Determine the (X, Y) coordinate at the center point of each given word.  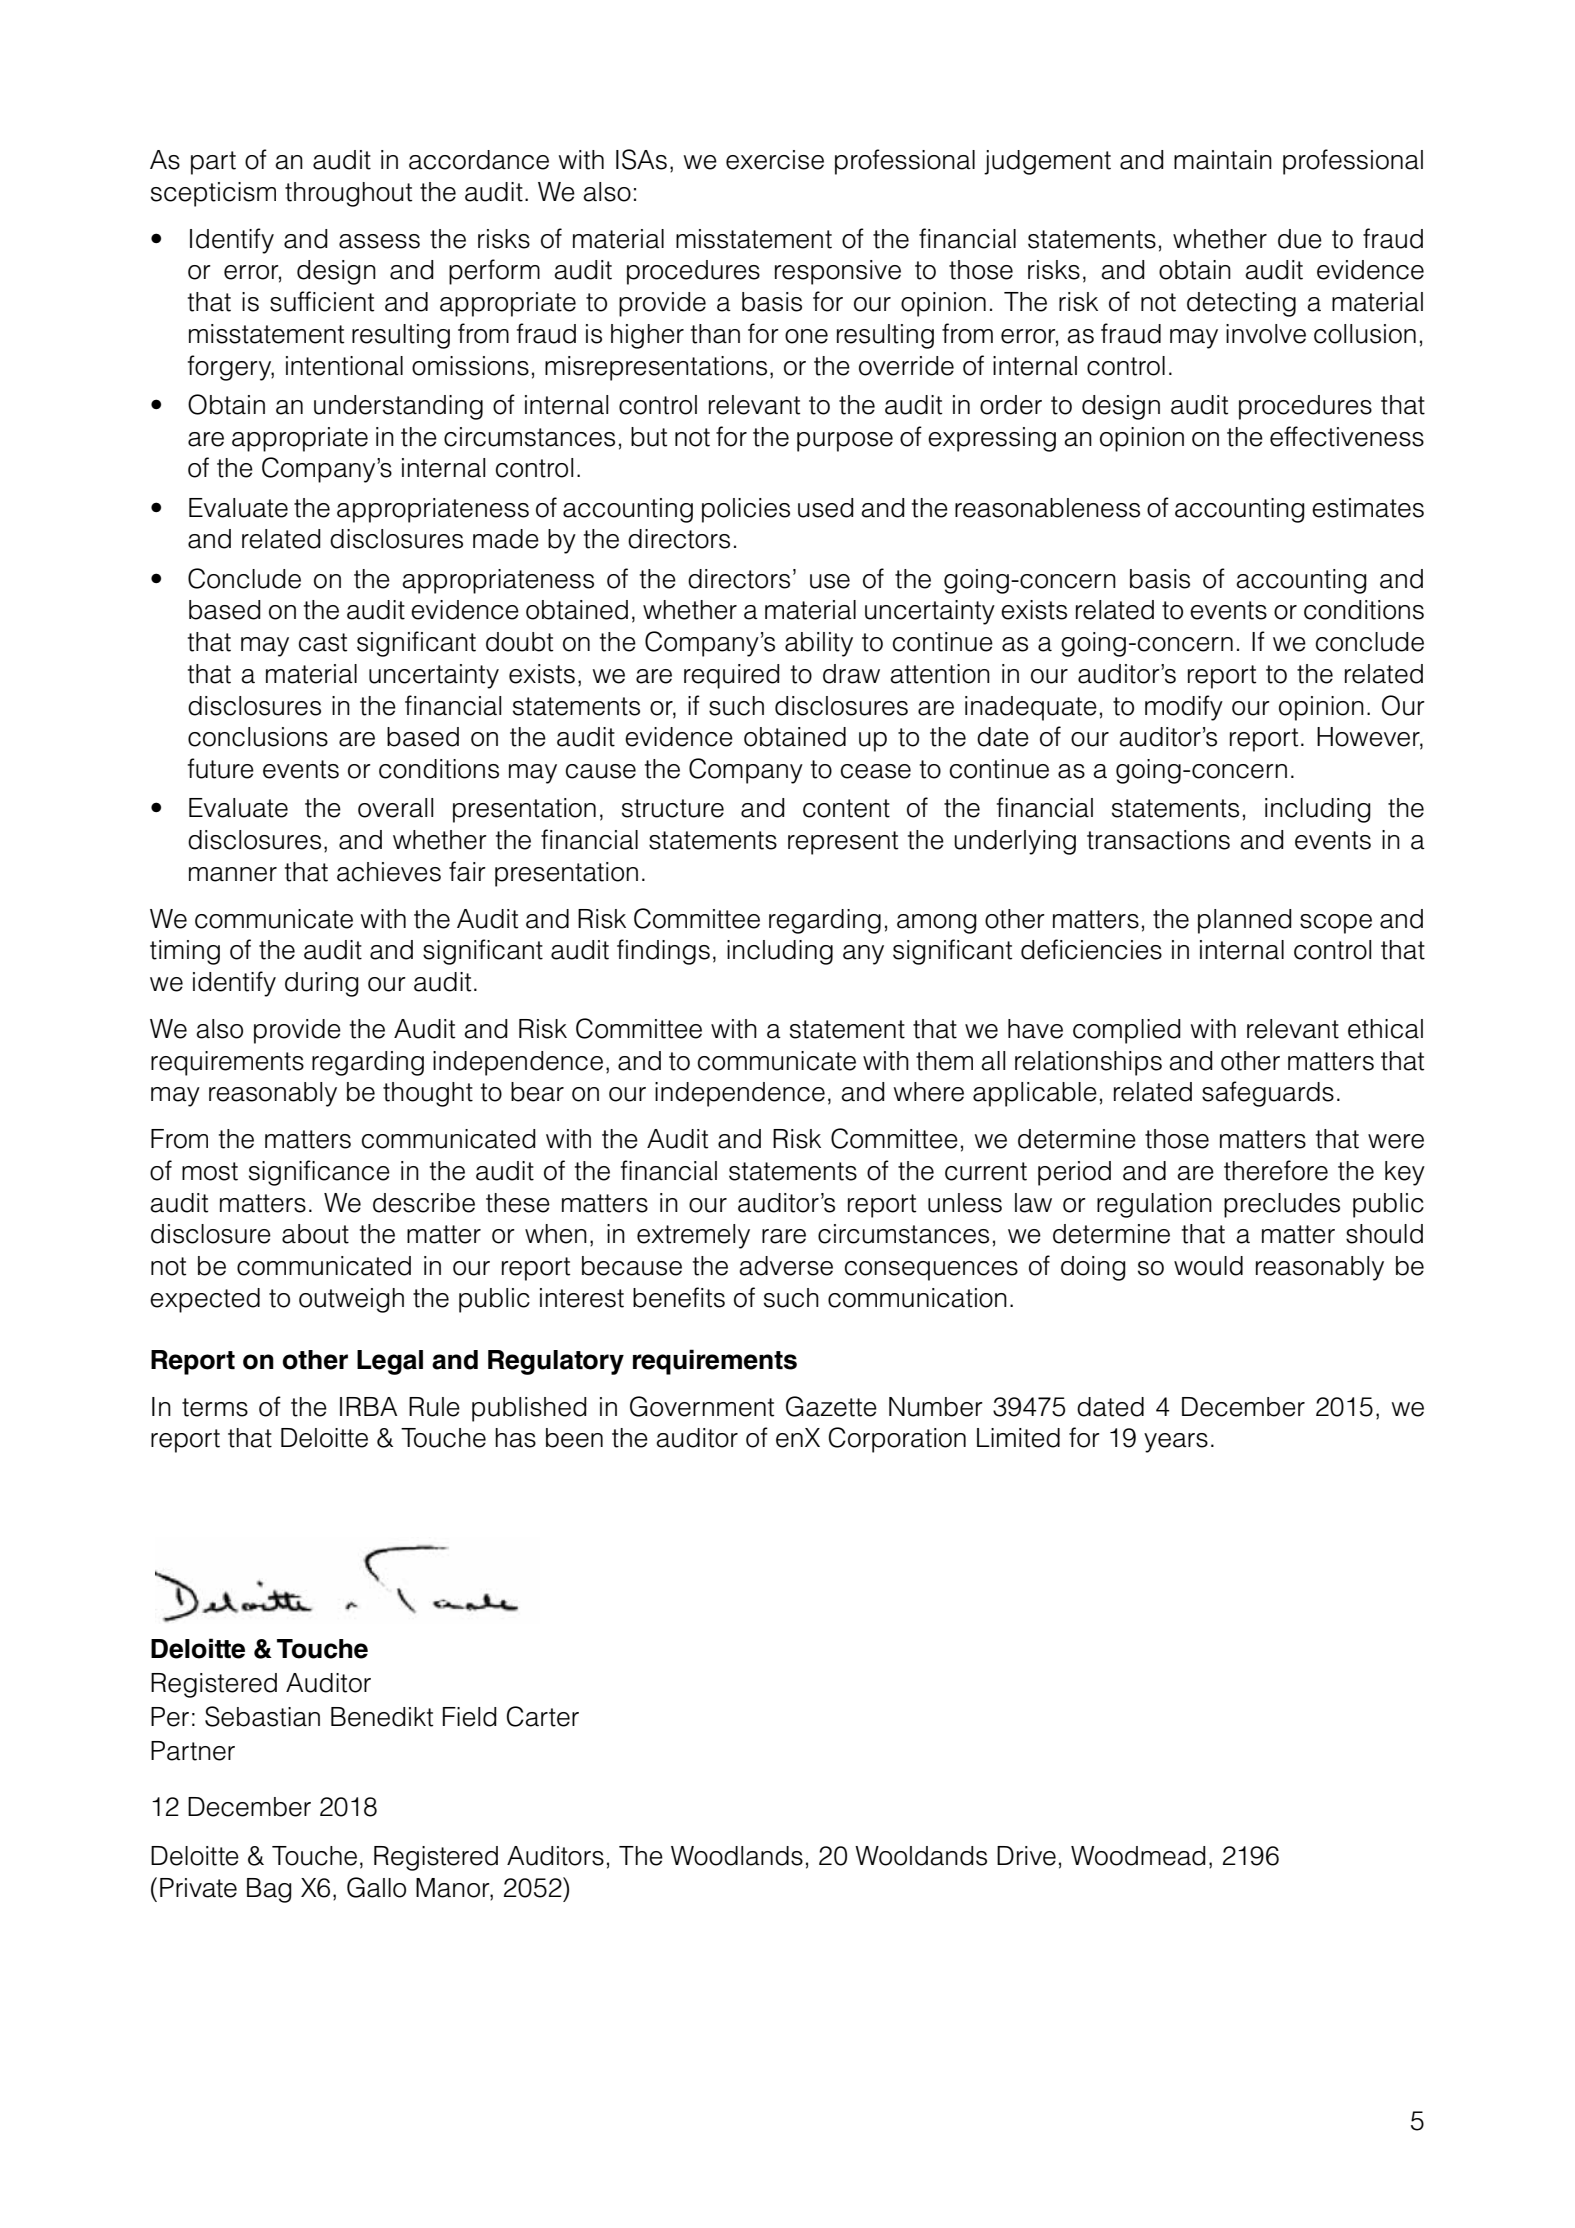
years (1176, 1443)
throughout (348, 194)
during (322, 984)
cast (323, 642)
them (944, 1061)
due (1300, 239)
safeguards (1268, 1094)
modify (1184, 708)
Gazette (831, 1406)
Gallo (376, 1887)
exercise (775, 160)
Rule (434, 1407)
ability (819, 644)
